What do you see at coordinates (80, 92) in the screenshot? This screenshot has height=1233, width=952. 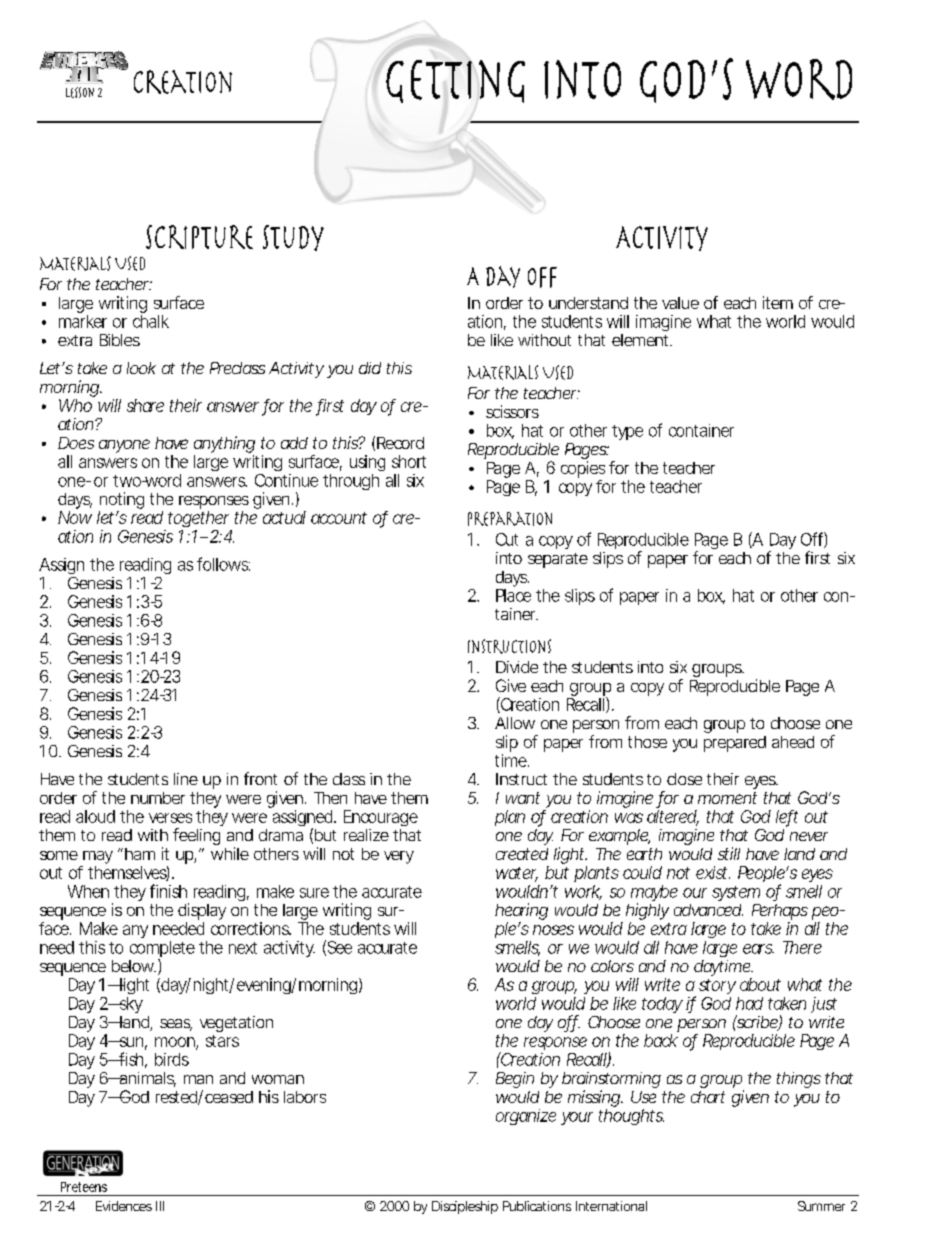 I see `Lesson` at bounding box center [80, 92].
